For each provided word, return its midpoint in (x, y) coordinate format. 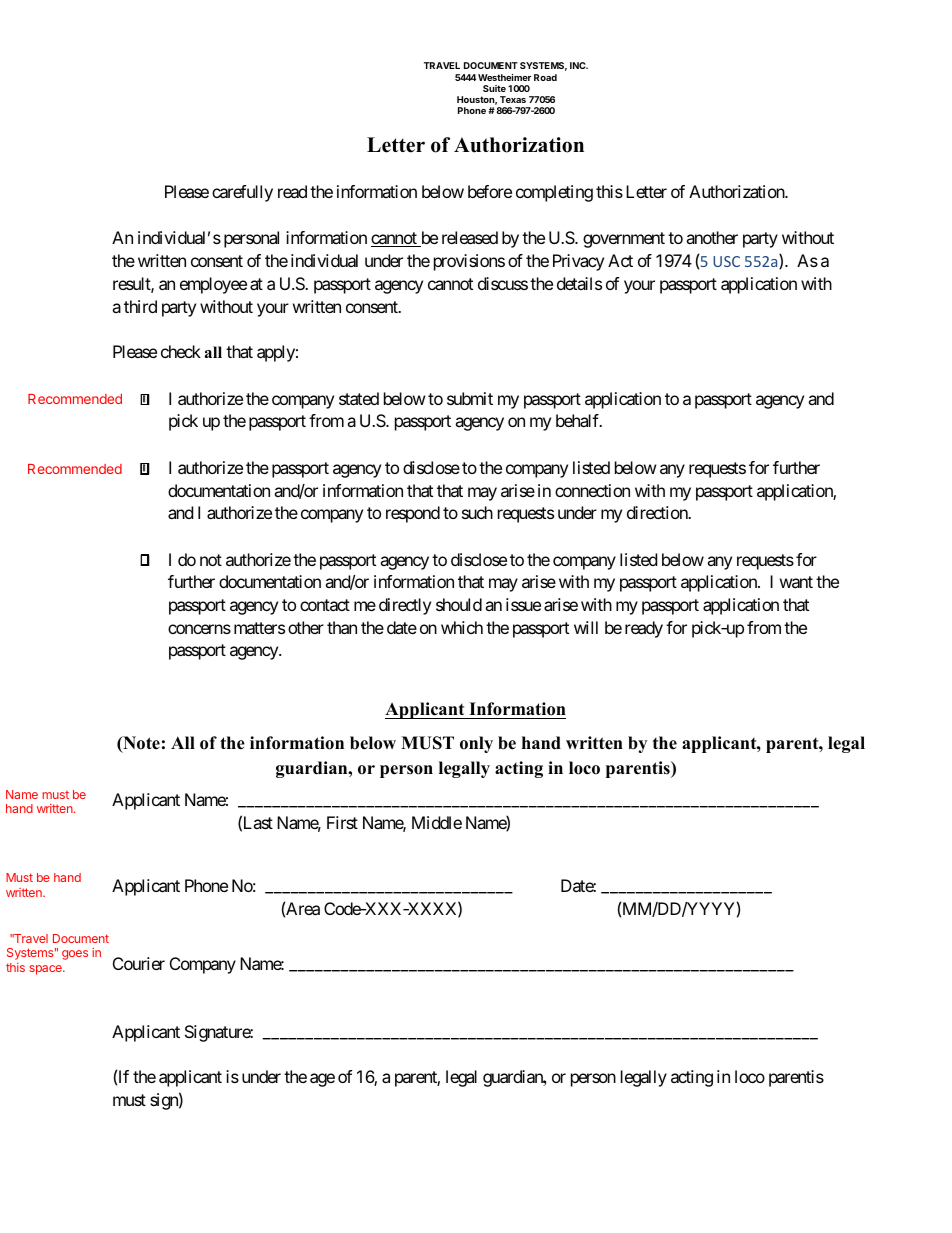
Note (140, 744)
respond (413, 514)
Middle (437, 822)
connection (592, 490)
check (181, 351)
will (586, 627)
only (476, 744)
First (342, 822)
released (470, 237)
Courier (139, 963)
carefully (242, 193)
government (624, 240)
